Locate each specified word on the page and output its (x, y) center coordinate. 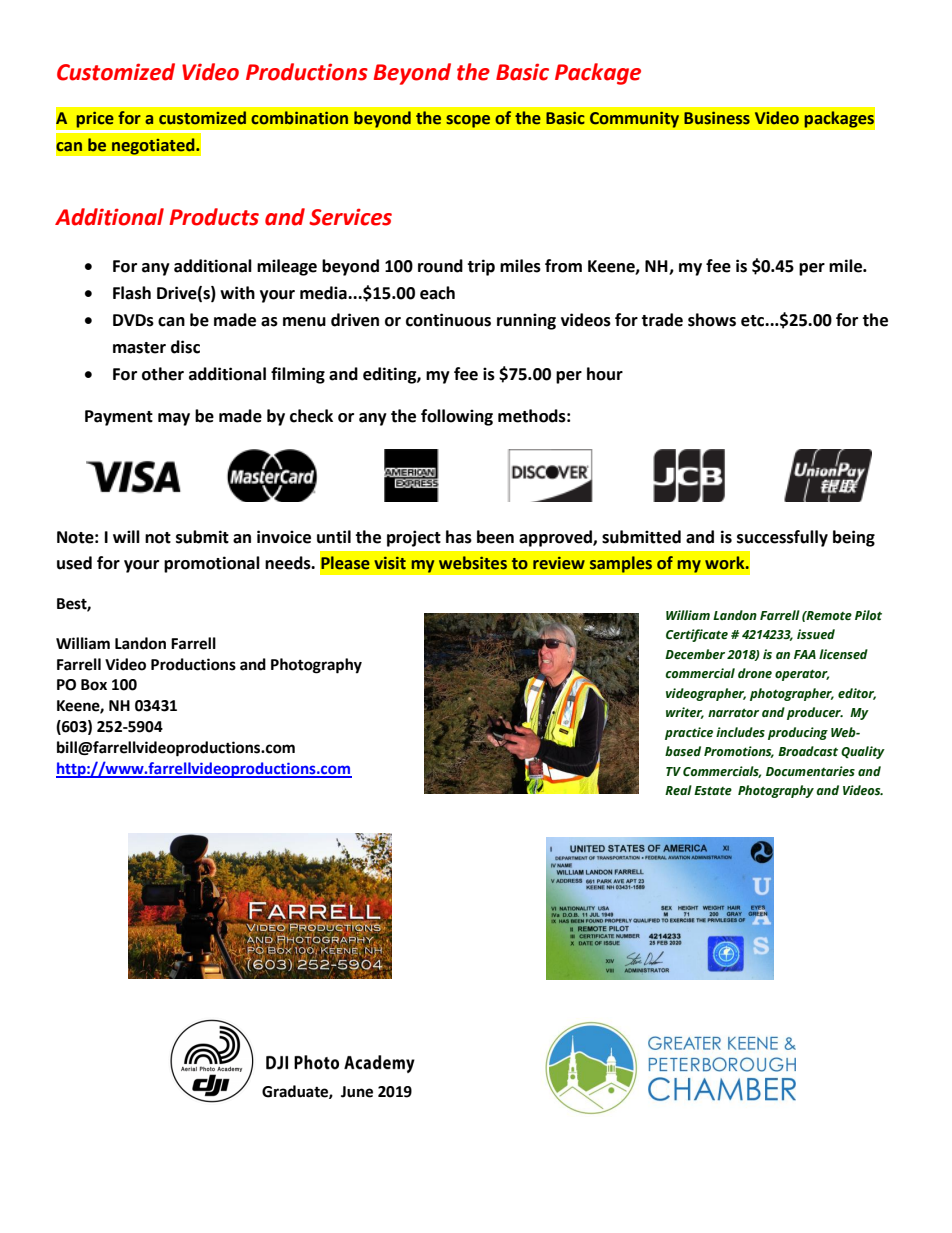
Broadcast (808, 751)
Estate (713, 790)
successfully (782, 538)
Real (678, 790)
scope (468, 121)
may (174, 419)
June (357, 1092)
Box (94, 685)
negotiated (154, 146)
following (457, 417)
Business (717, 118)
